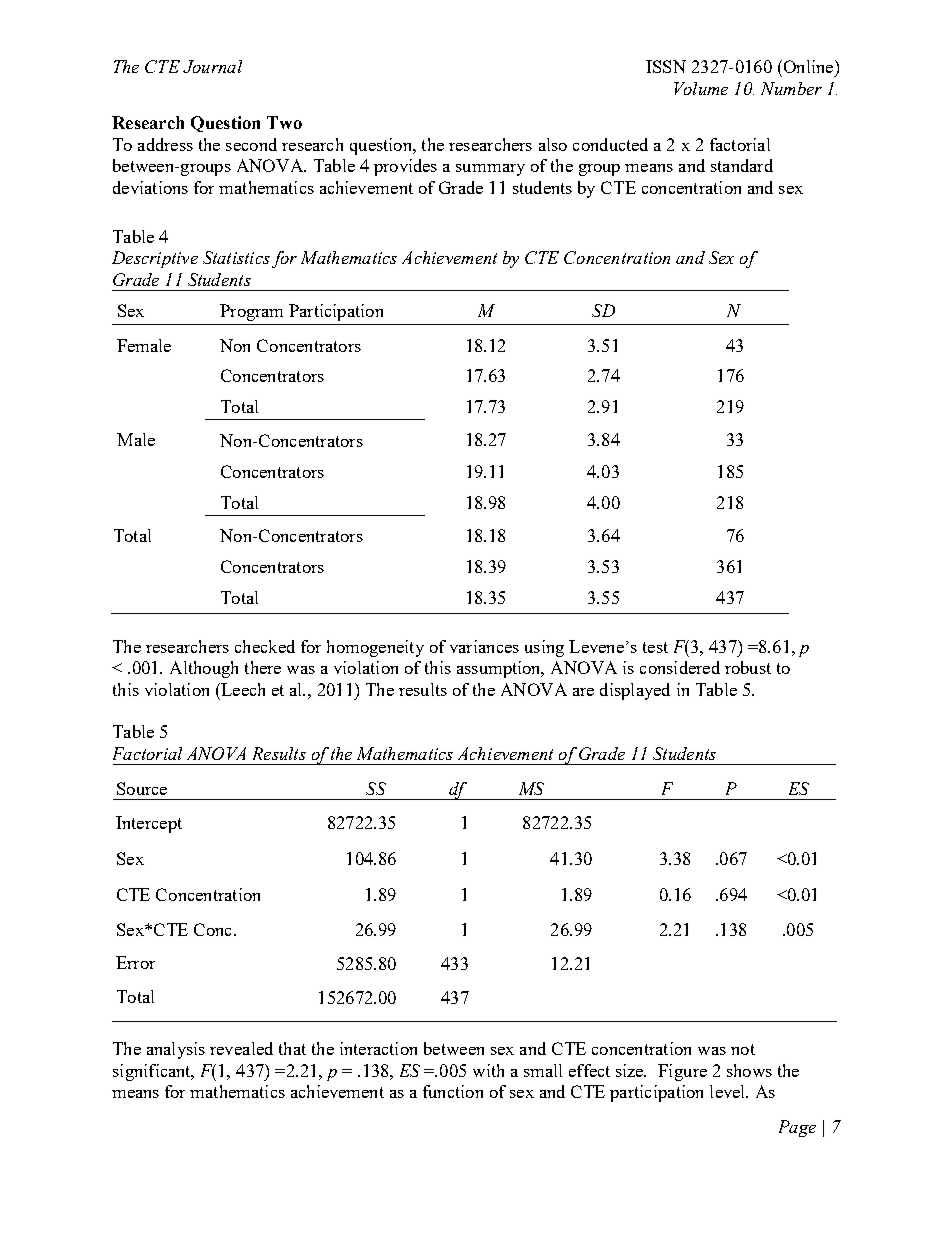 Image resolution: width=952 pixels, height=1233 pixels. I want to click on interaction, so click(378, 1048).
